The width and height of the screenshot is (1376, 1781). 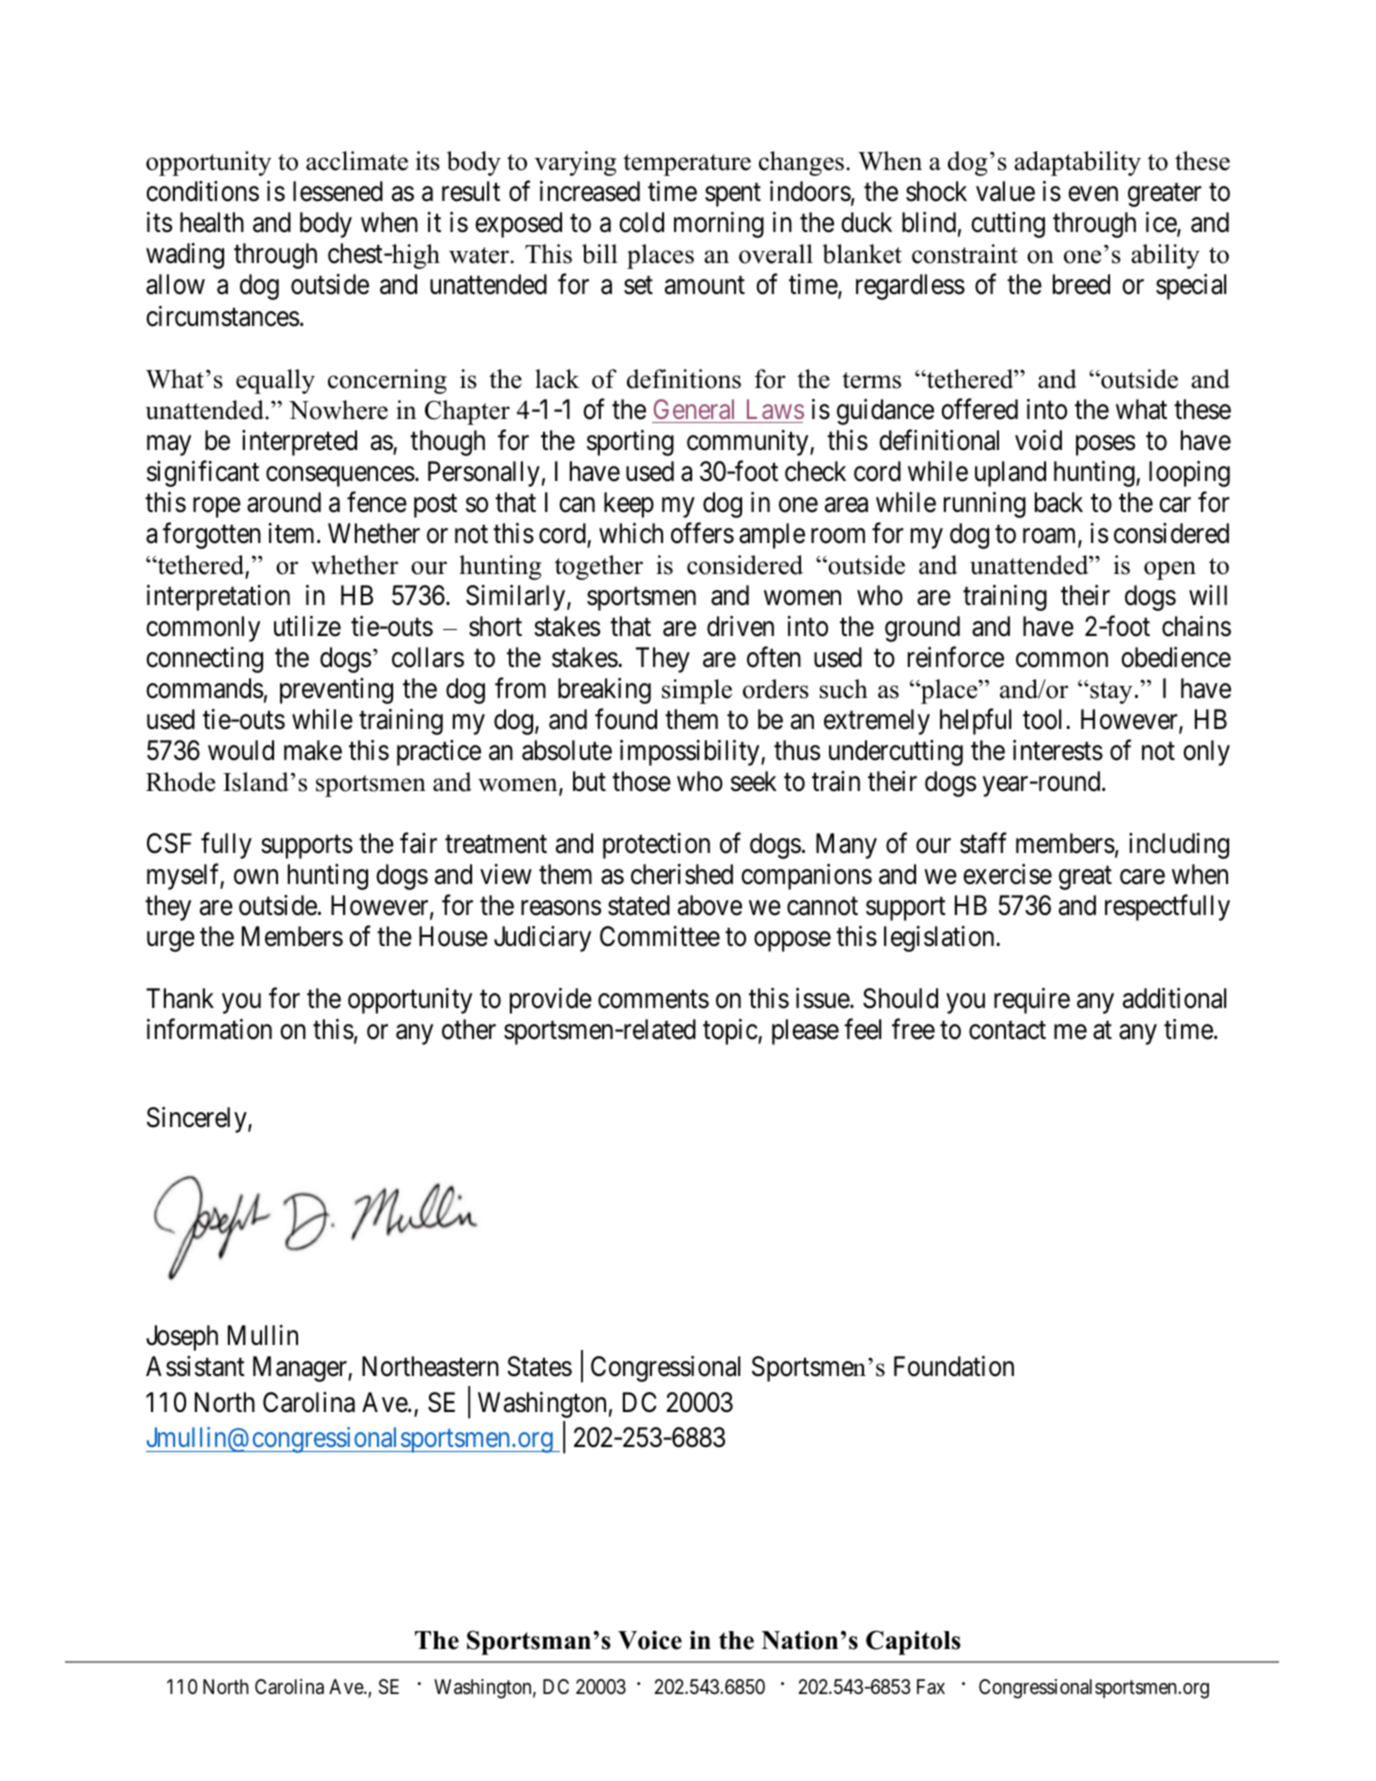 I want to click on impossibility, so click(x=691, y=753).
